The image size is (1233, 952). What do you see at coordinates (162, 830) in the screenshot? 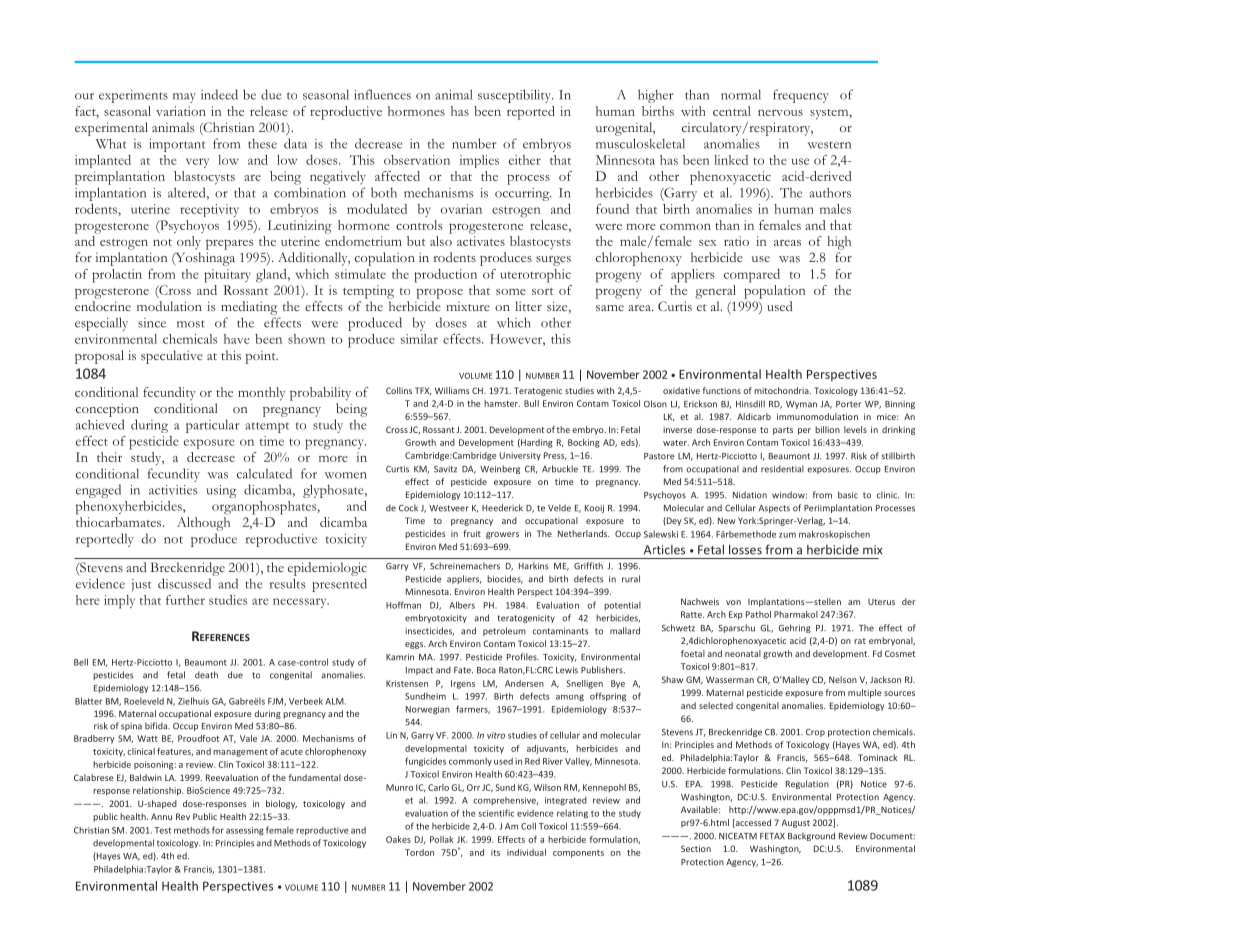
I see `Test` at bounding box center [162, 830].
